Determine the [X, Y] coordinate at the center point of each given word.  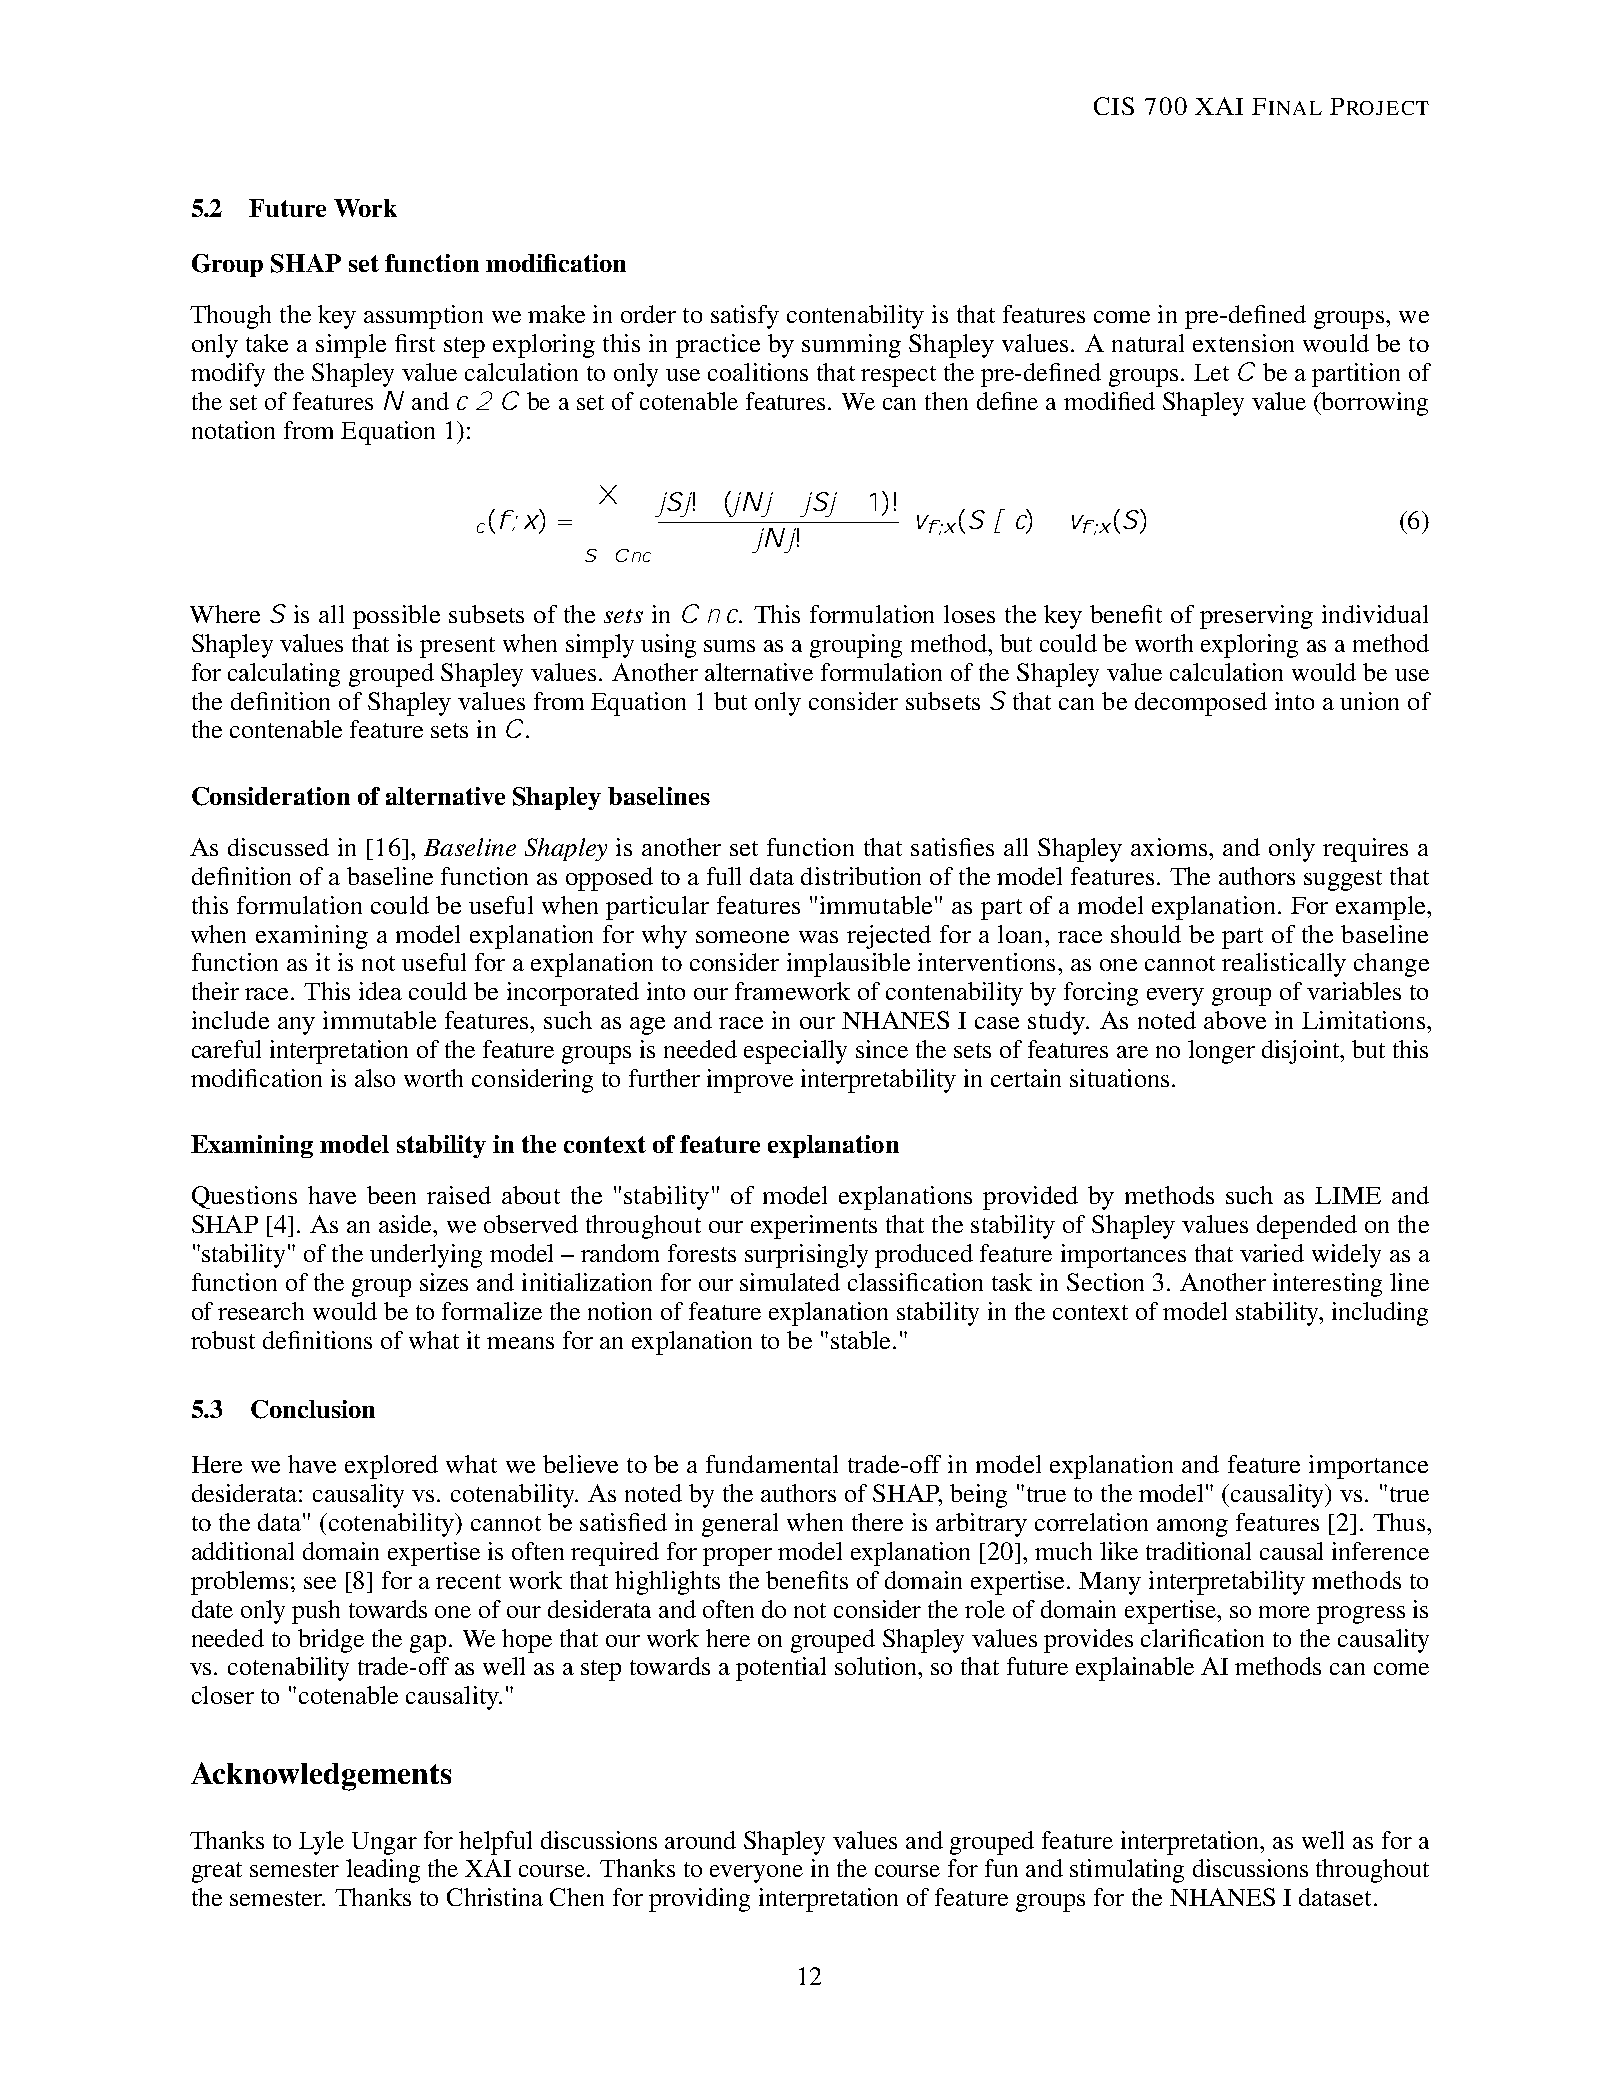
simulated [790, 1282]
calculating [284, 675]
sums [729, 646]
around [700, 1840]
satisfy [745, 317]
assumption [423, 317]
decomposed [1201, 704]
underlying [426, 1256]
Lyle [321, 1843]
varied [1272, 1253]
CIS [1114, 106]
